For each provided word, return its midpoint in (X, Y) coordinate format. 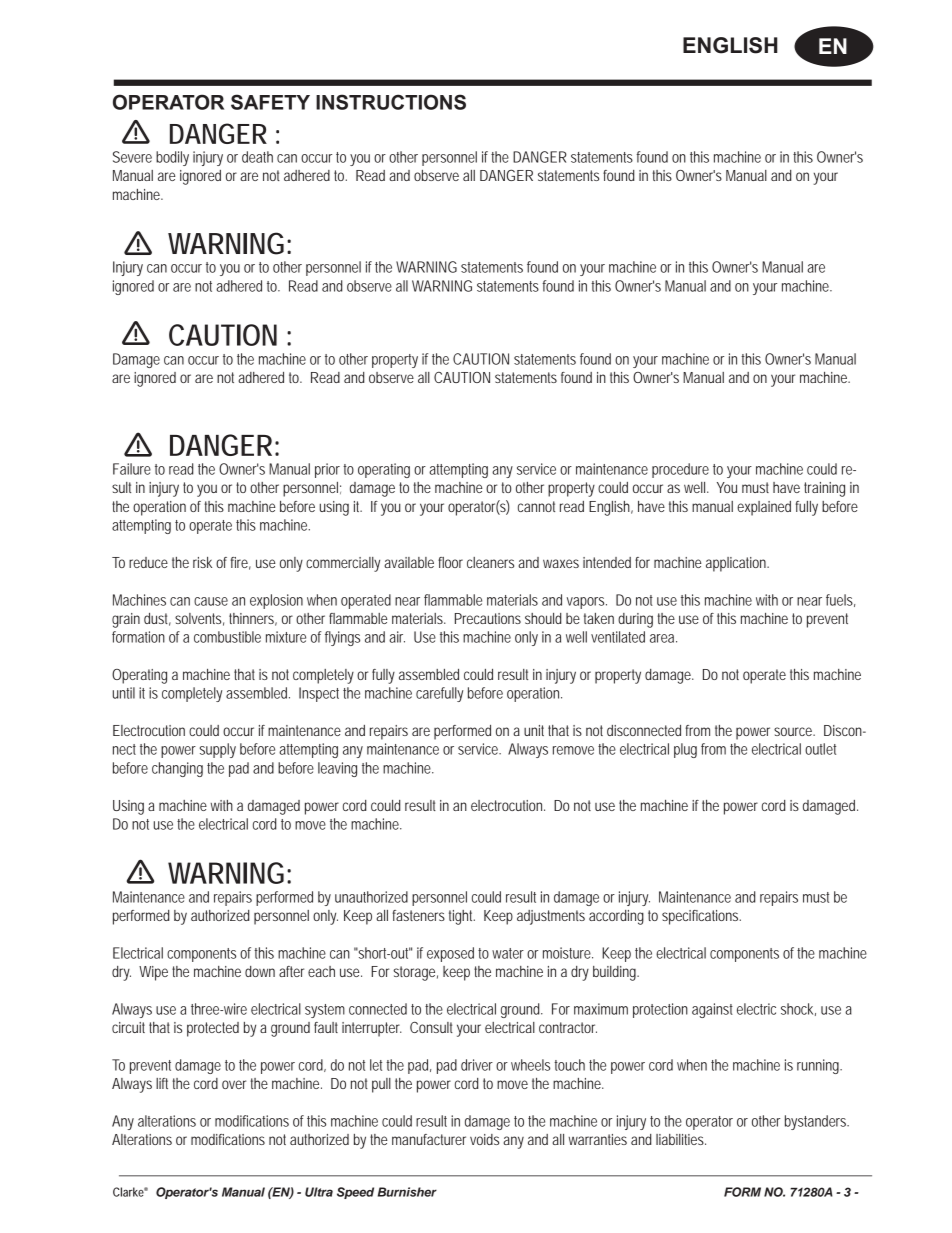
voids (484, 1139)
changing (177, 769)
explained (764, 508)
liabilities (681, 1139)
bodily (172, 158)
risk (202, 562)
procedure (680, 470)
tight (462, 917)
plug (685, 750)
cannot (536, 506)
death (257, 157)
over (234, 1084)
